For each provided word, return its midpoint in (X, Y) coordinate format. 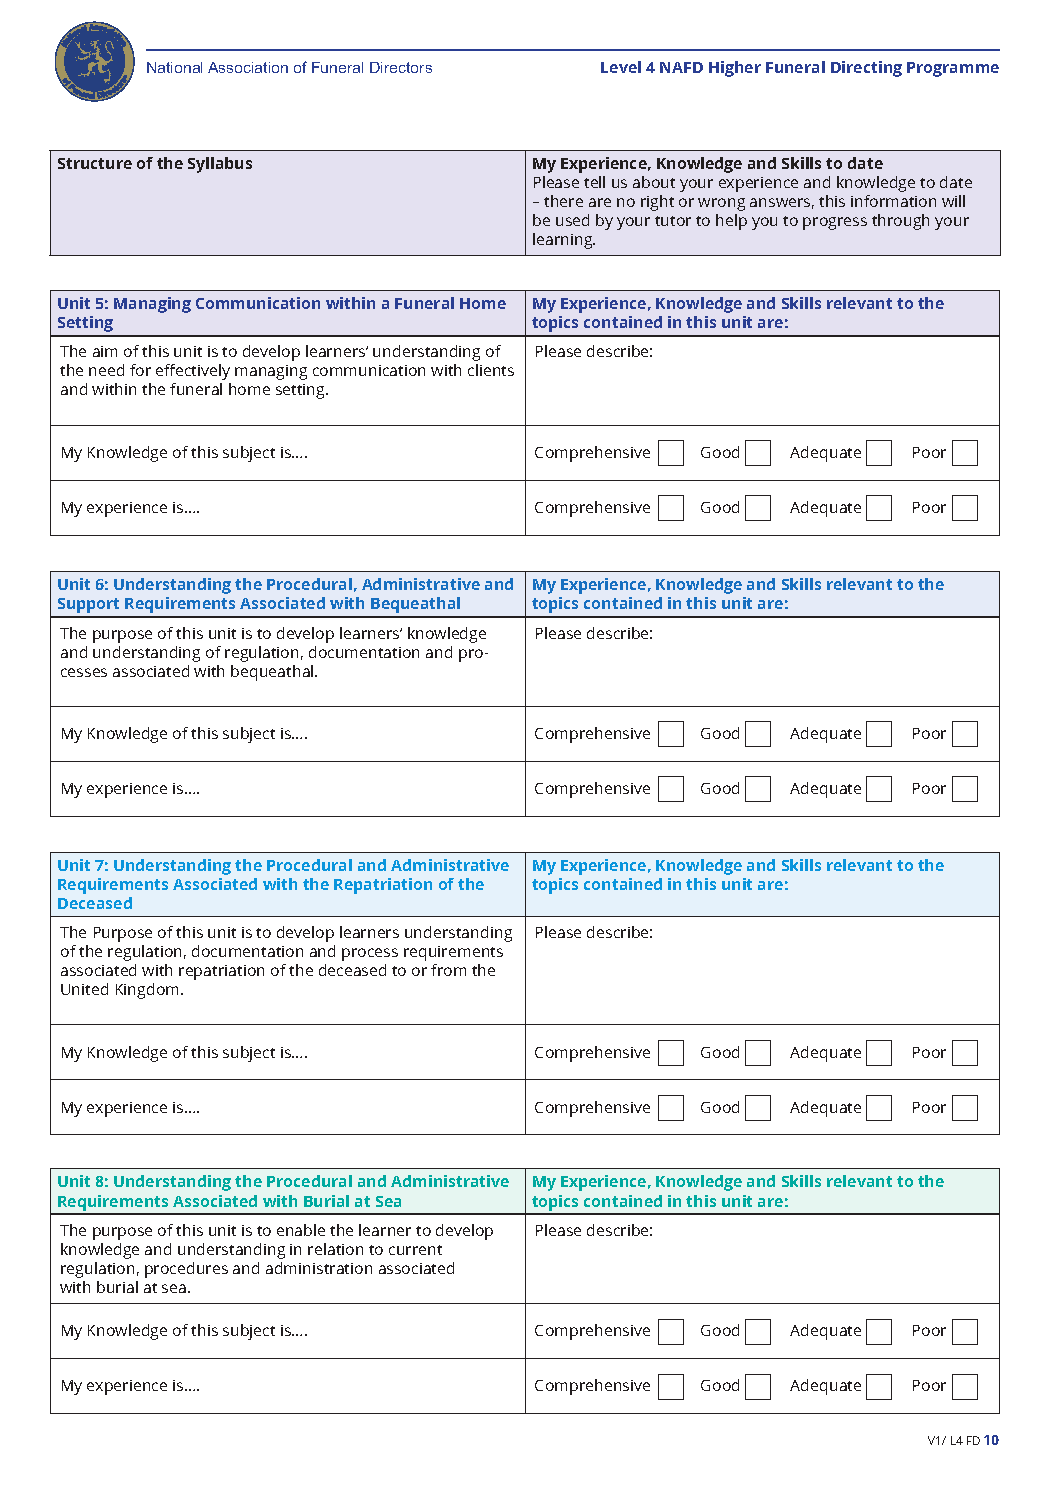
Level (621, 67)
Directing (866, 69)
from (448, 970)
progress (835, 223)
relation (335, 1249)
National (174, 67)
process (370, 954)
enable (301, 1230)
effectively (193, 372)
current (415, 1250)
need (106, 370)
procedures (186, 1270)
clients (491, 370)
